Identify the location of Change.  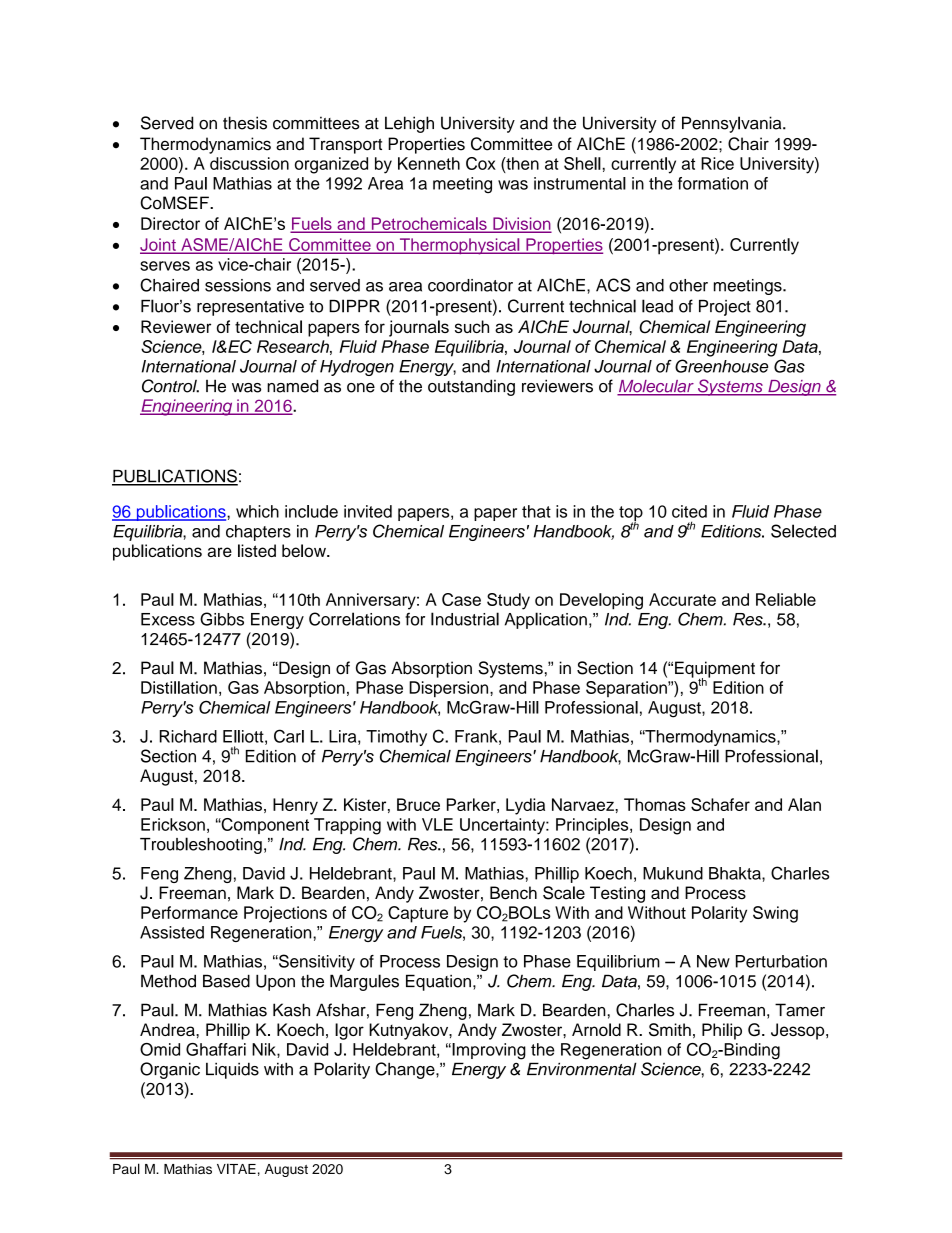
(406, 1070).
